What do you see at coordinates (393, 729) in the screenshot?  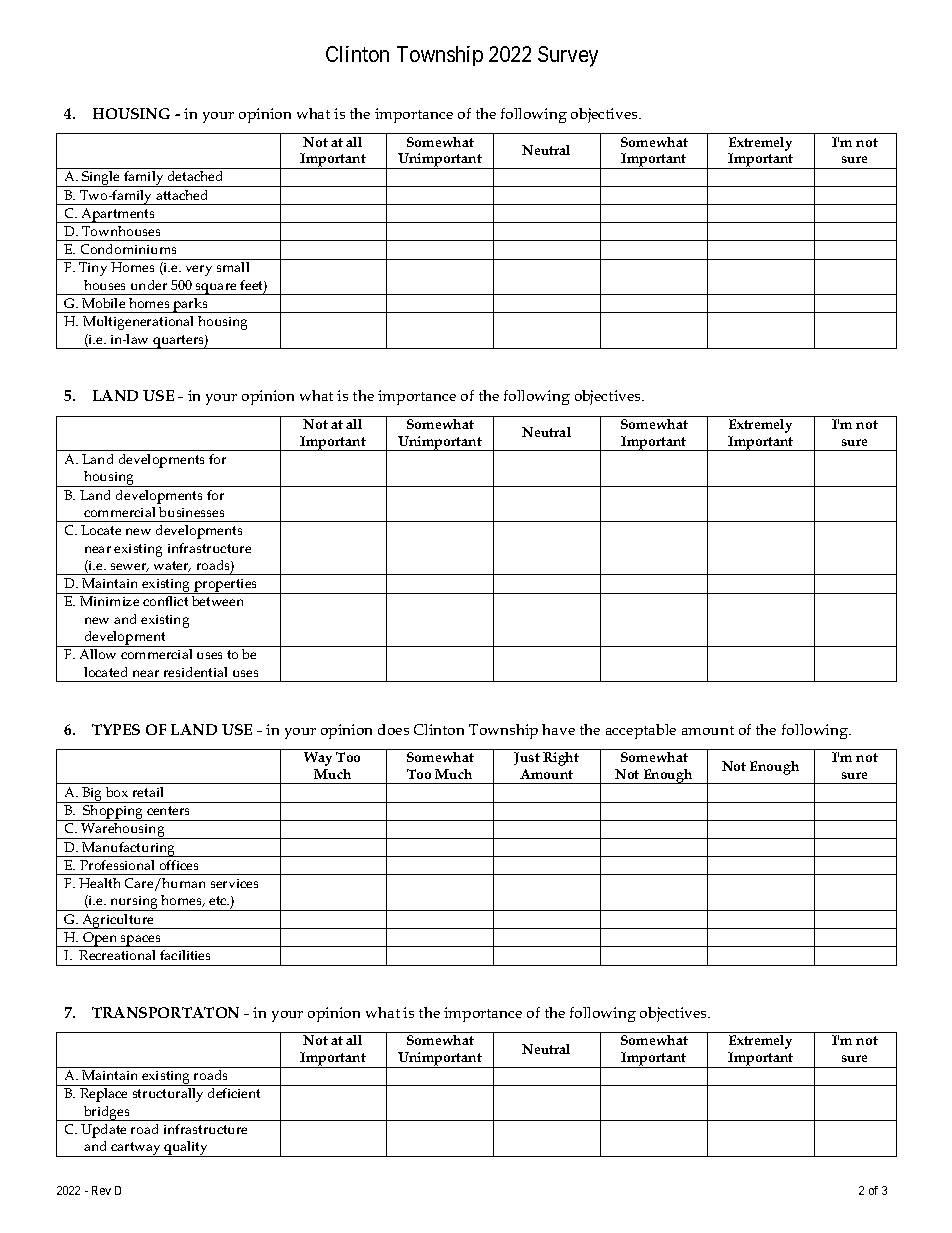 I see `does` at bounding box center [393, 729].
